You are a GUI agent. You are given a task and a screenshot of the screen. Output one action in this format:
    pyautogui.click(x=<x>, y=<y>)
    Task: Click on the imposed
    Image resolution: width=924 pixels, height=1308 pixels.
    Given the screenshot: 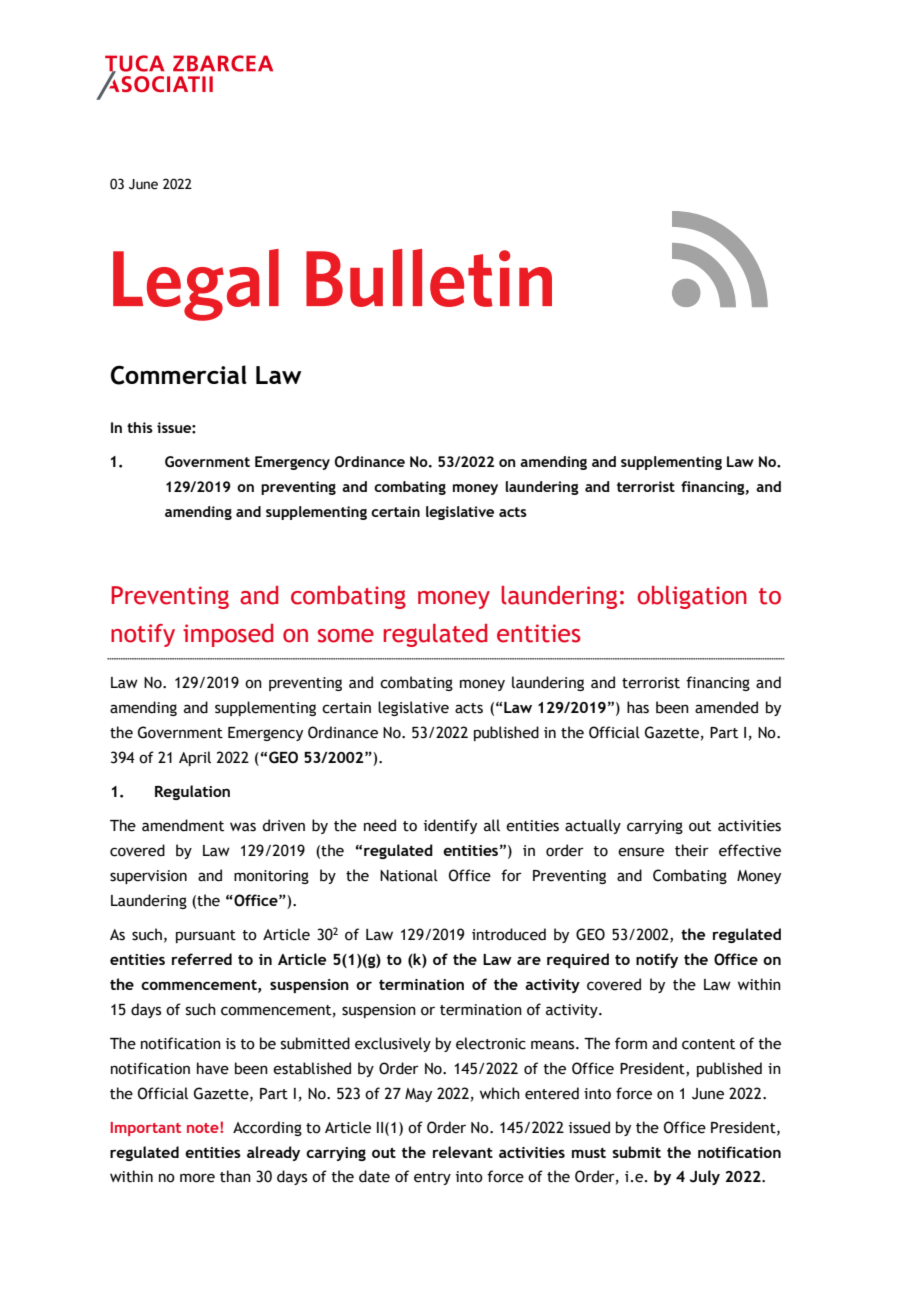 What is the action you would take?
    pyautogui.click(x=228, y=635)
